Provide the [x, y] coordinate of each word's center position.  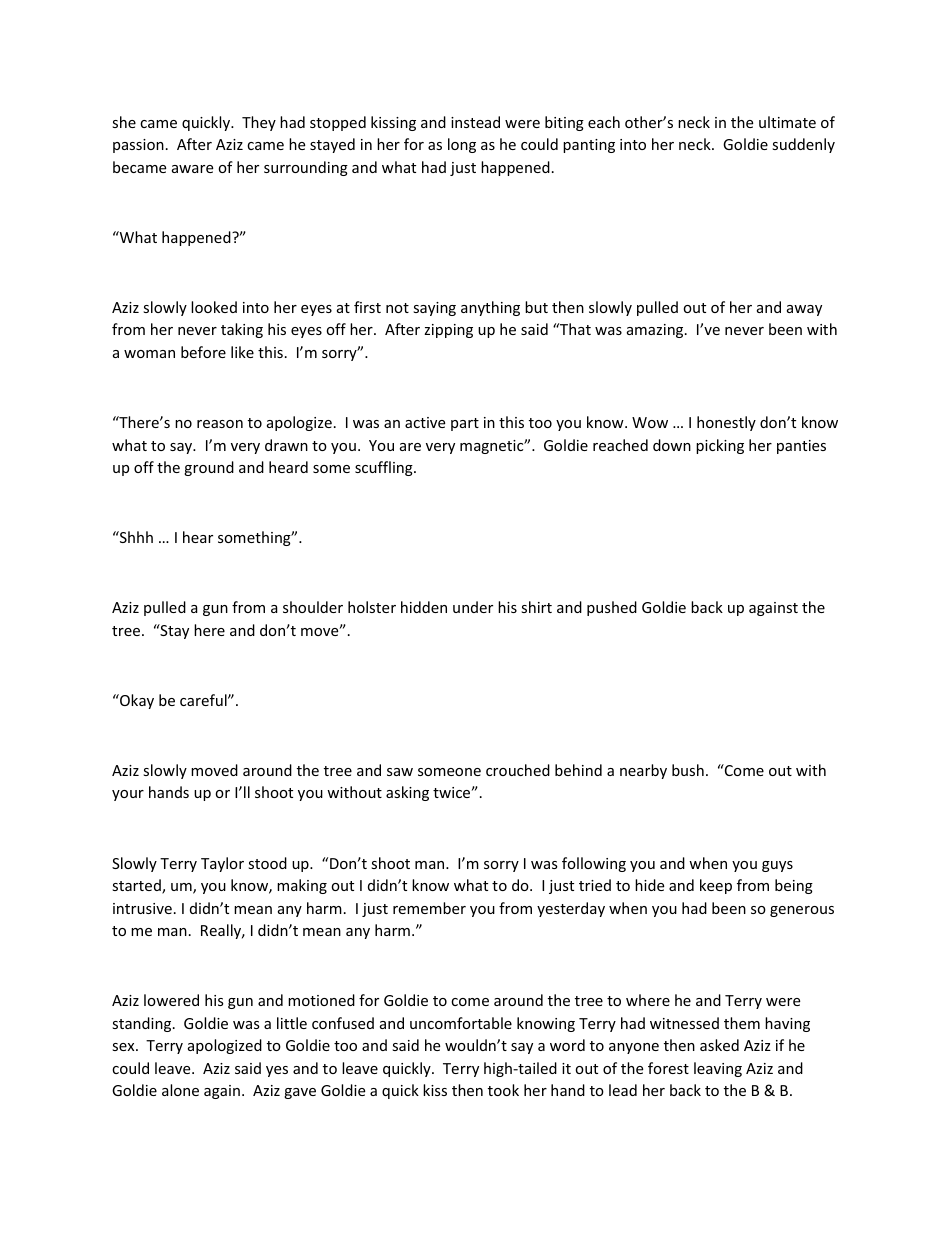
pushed [612, 608]
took [503, 1090]
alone [180, 1090]
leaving [718, 1069]
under [473, 607]
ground [209, 468]
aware [192, 169]
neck [696, 144]
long [462, 145]
